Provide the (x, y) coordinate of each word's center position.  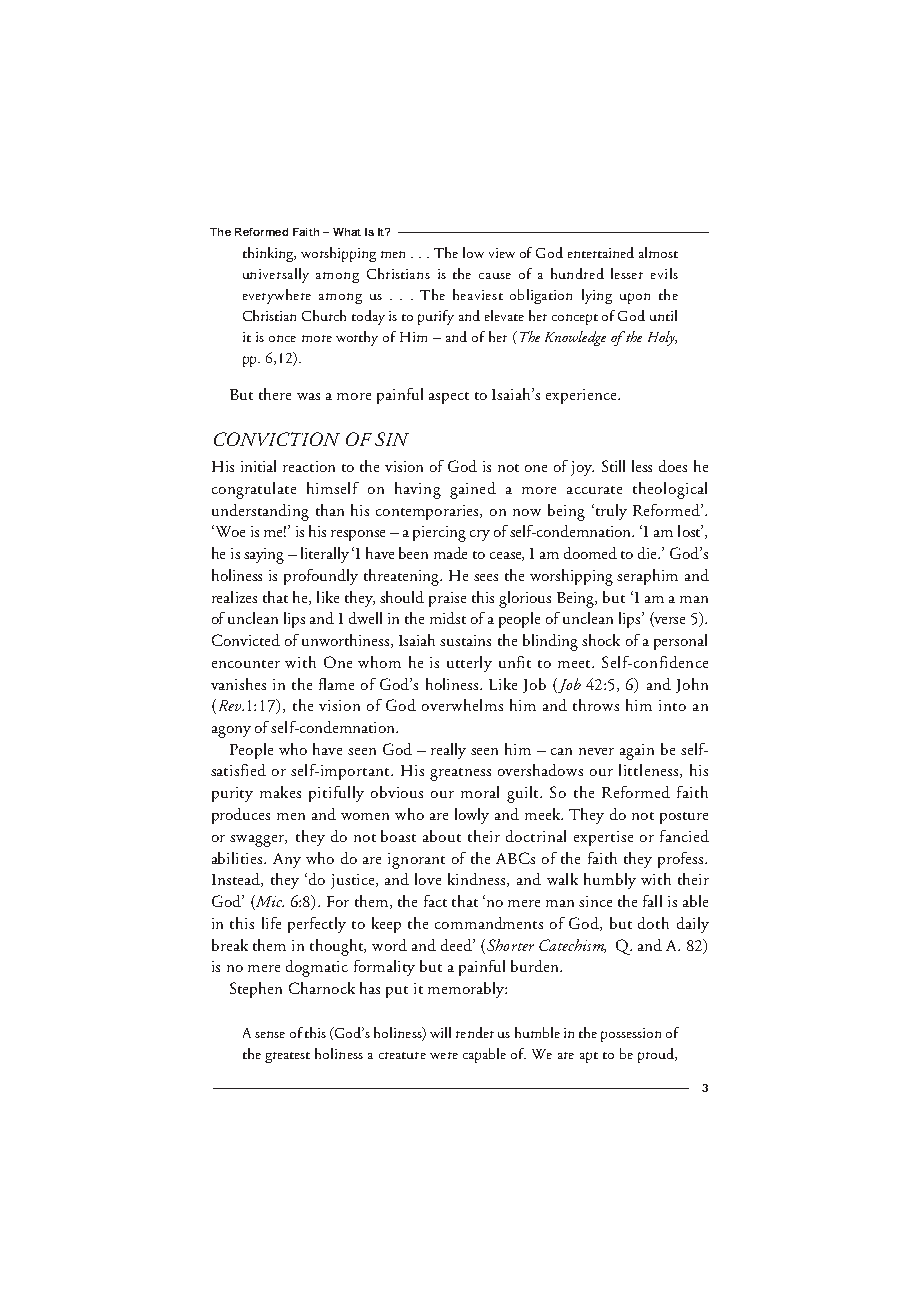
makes (280, 792)
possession (631, 1035)
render (475, 1032)
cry (480, 535)
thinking (269, 254)
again (637, 752)
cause (495, 276)
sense (270, 1034)
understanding (260, 512)
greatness (460, 774)
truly (610, 512)
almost (658, 252)
